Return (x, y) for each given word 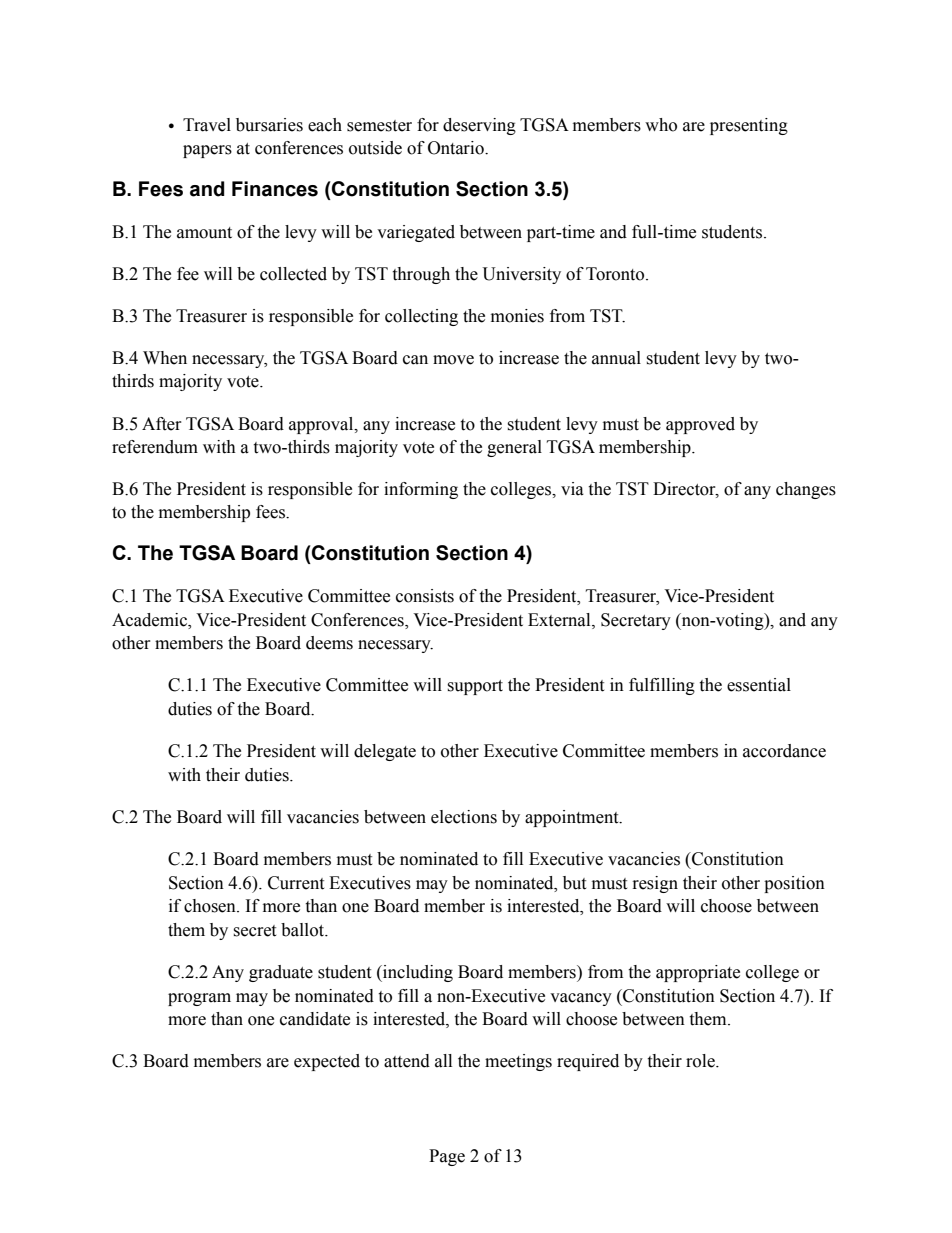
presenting (749, 126)
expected (327, 1062)
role (701, 1061)
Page (447, 1157)
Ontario (457, 148)
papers (207, 151)
